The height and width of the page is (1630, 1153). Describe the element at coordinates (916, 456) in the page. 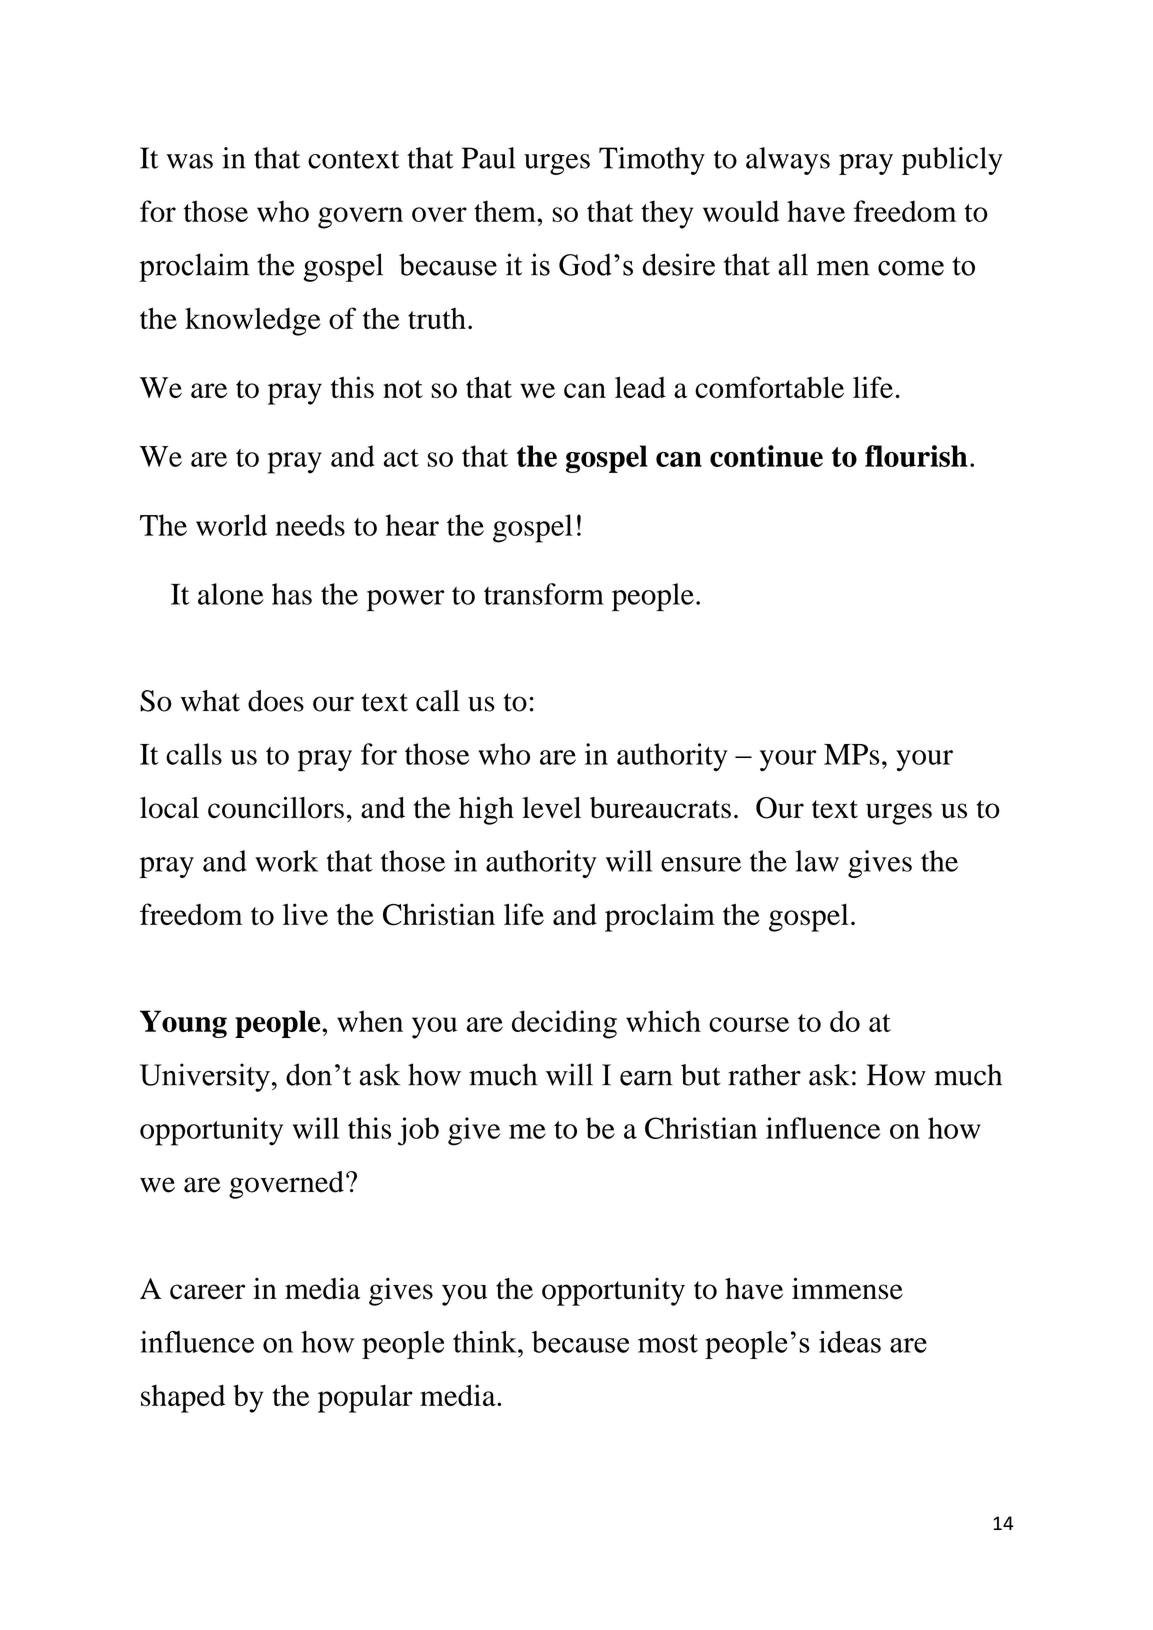

I see `flourish` at that location.
